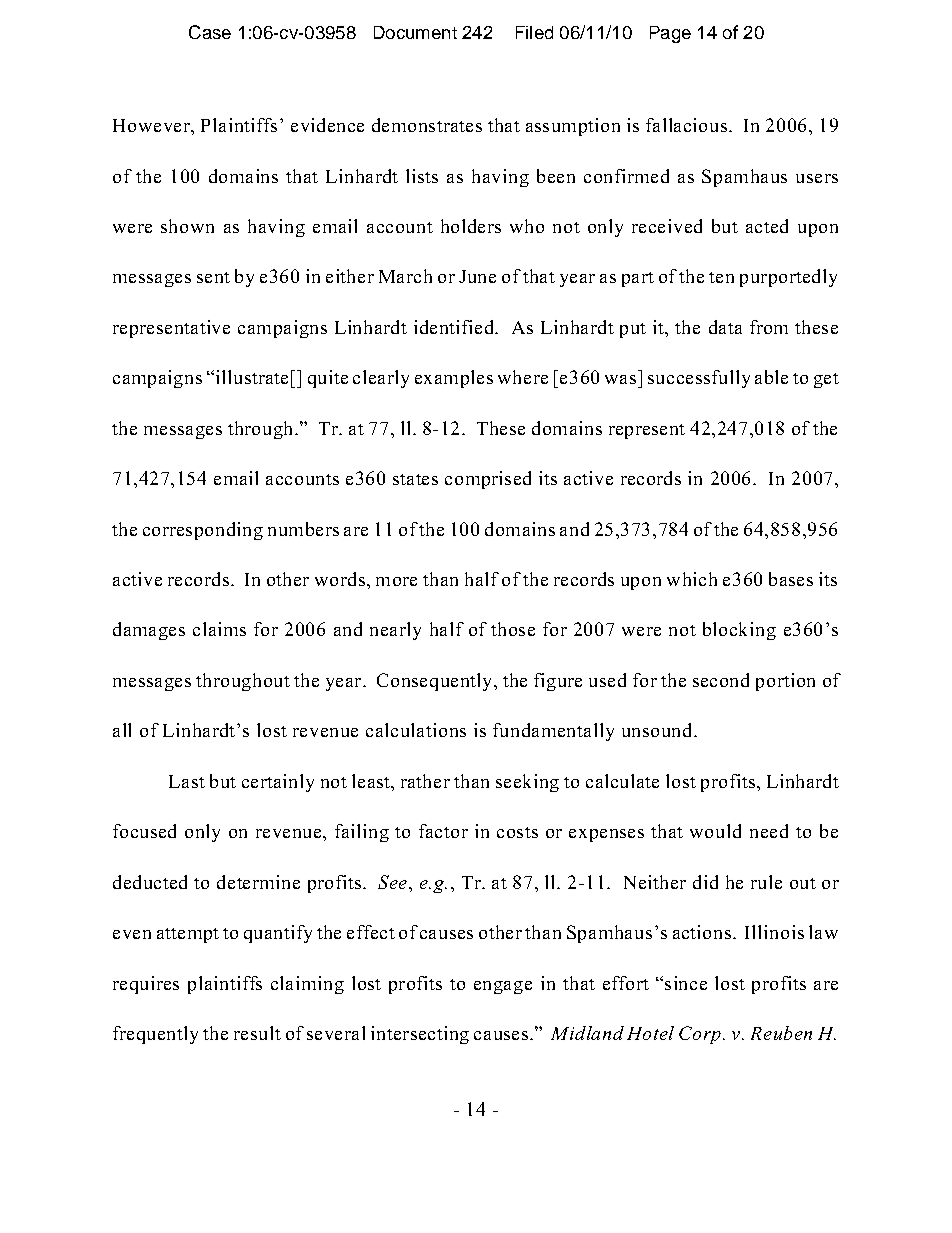 This screenshot has height=1233, width=952. What do you see at coordinates (791, 579) in the screenshot?
I see `bases` at bounding box center [791, 579].
